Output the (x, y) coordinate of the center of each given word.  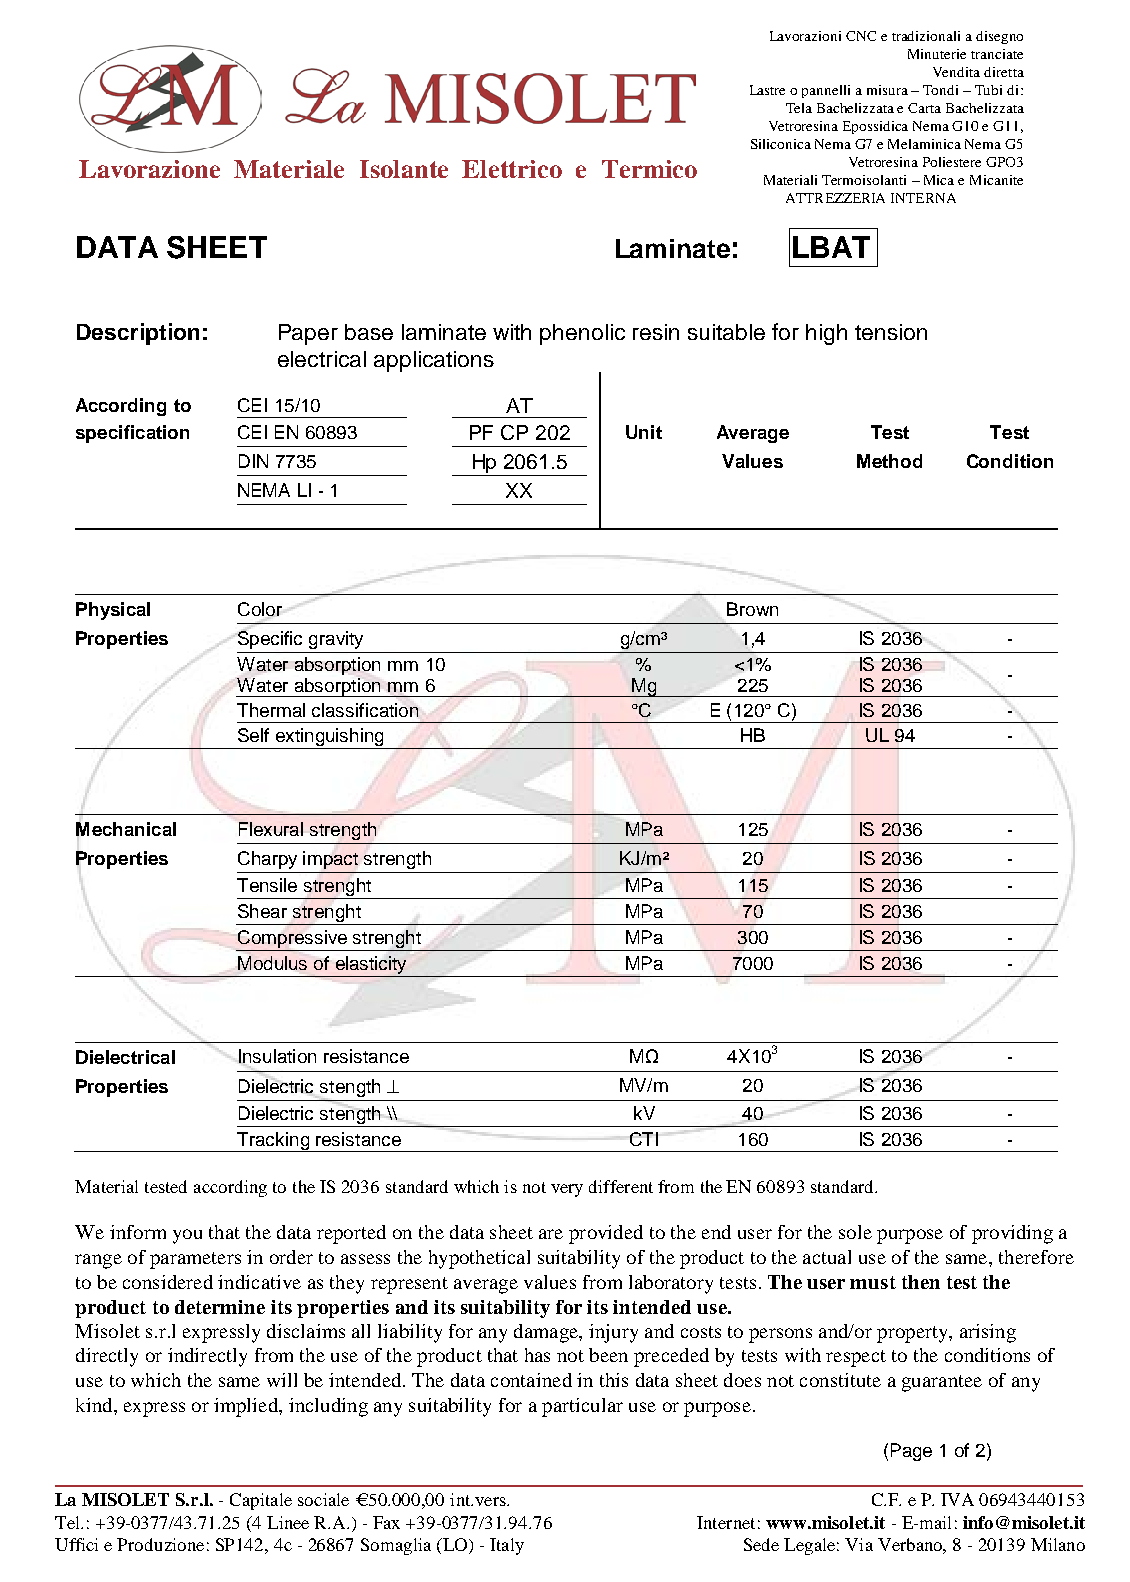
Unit (644, 432)
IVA (957, 1499)
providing (1012, 1234)
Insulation (277, 1056)
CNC (861, 36)
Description (138, 334)
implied (247, 1407)
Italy (507, 1546)
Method (889, 461)
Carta (924, 108)
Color (260, 609)
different (621, 1186)
